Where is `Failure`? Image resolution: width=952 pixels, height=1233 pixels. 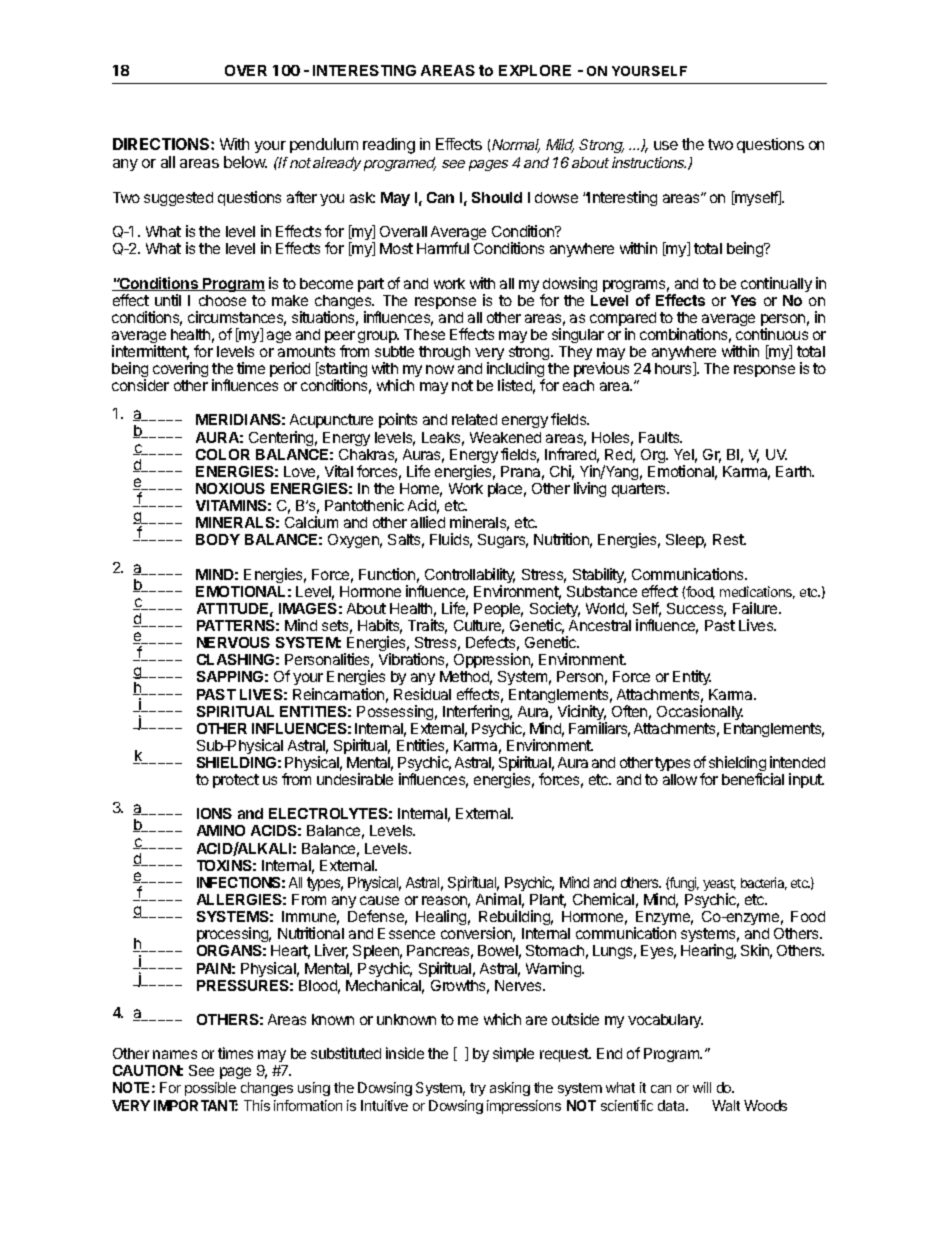 Failure is located at coordinates (756, 608).
